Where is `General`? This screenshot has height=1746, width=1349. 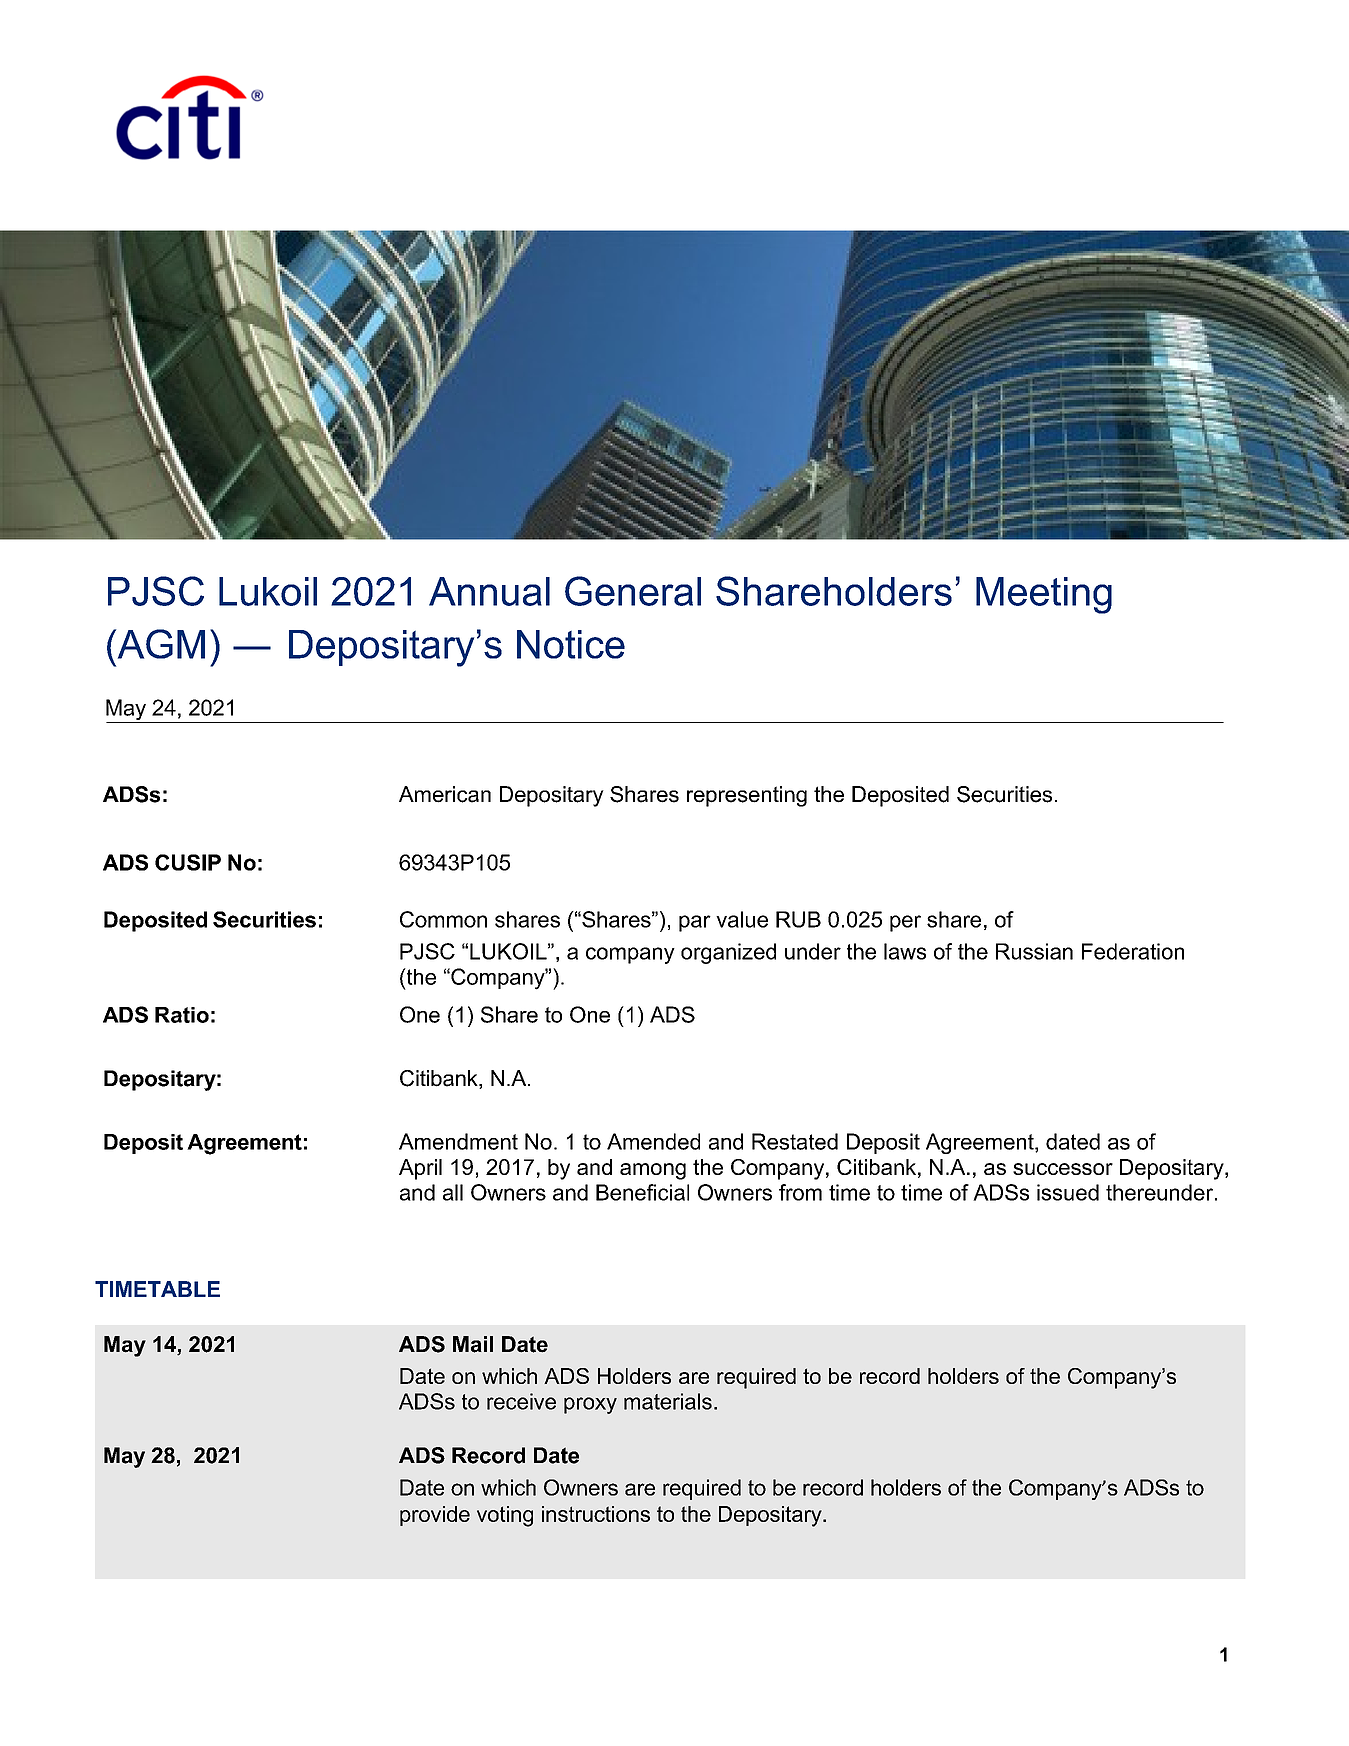
General is located at coordinates (633, 591).
